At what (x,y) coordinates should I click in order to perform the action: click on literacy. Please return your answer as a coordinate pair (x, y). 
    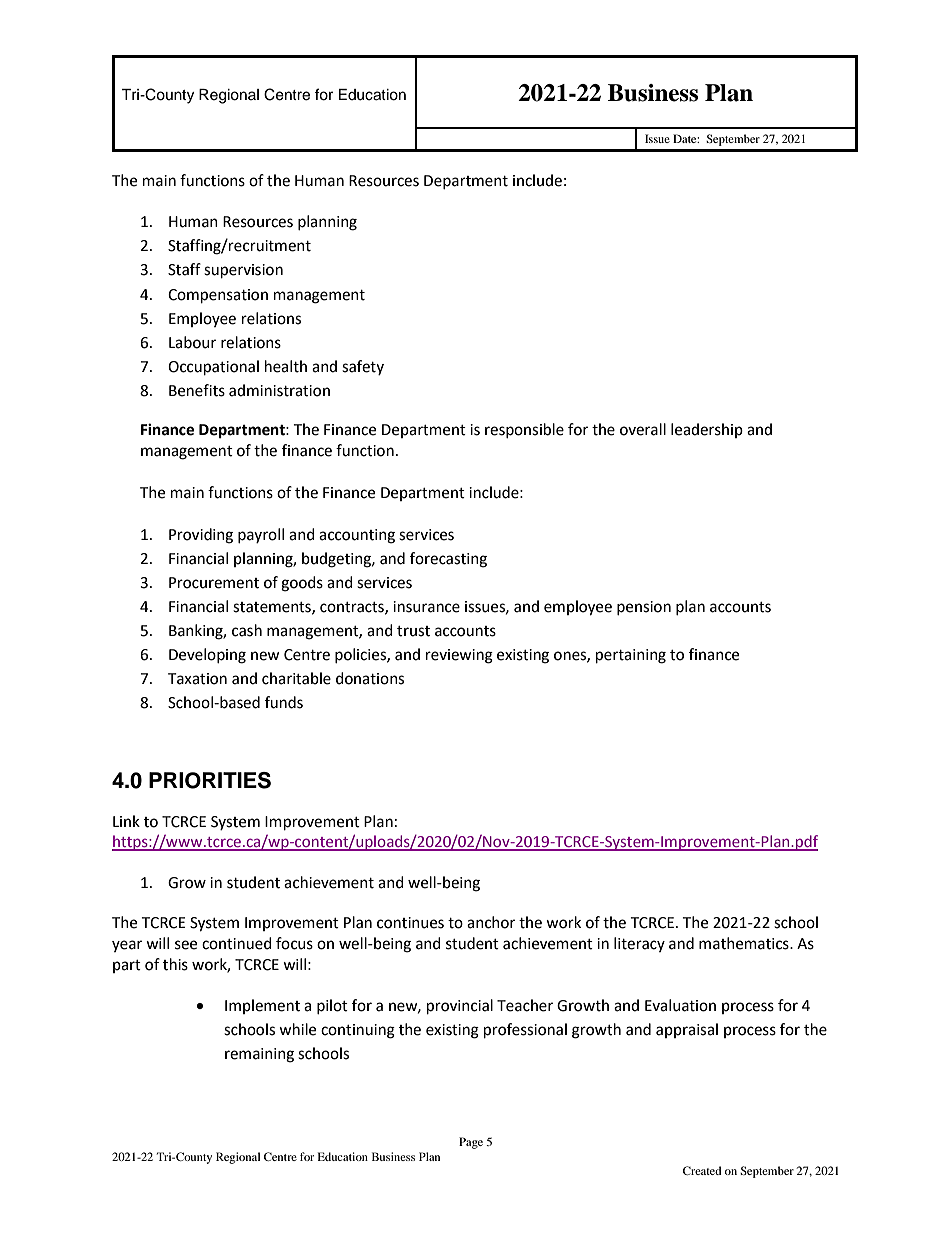
    Looking at the image, I should click on (639, 944).
